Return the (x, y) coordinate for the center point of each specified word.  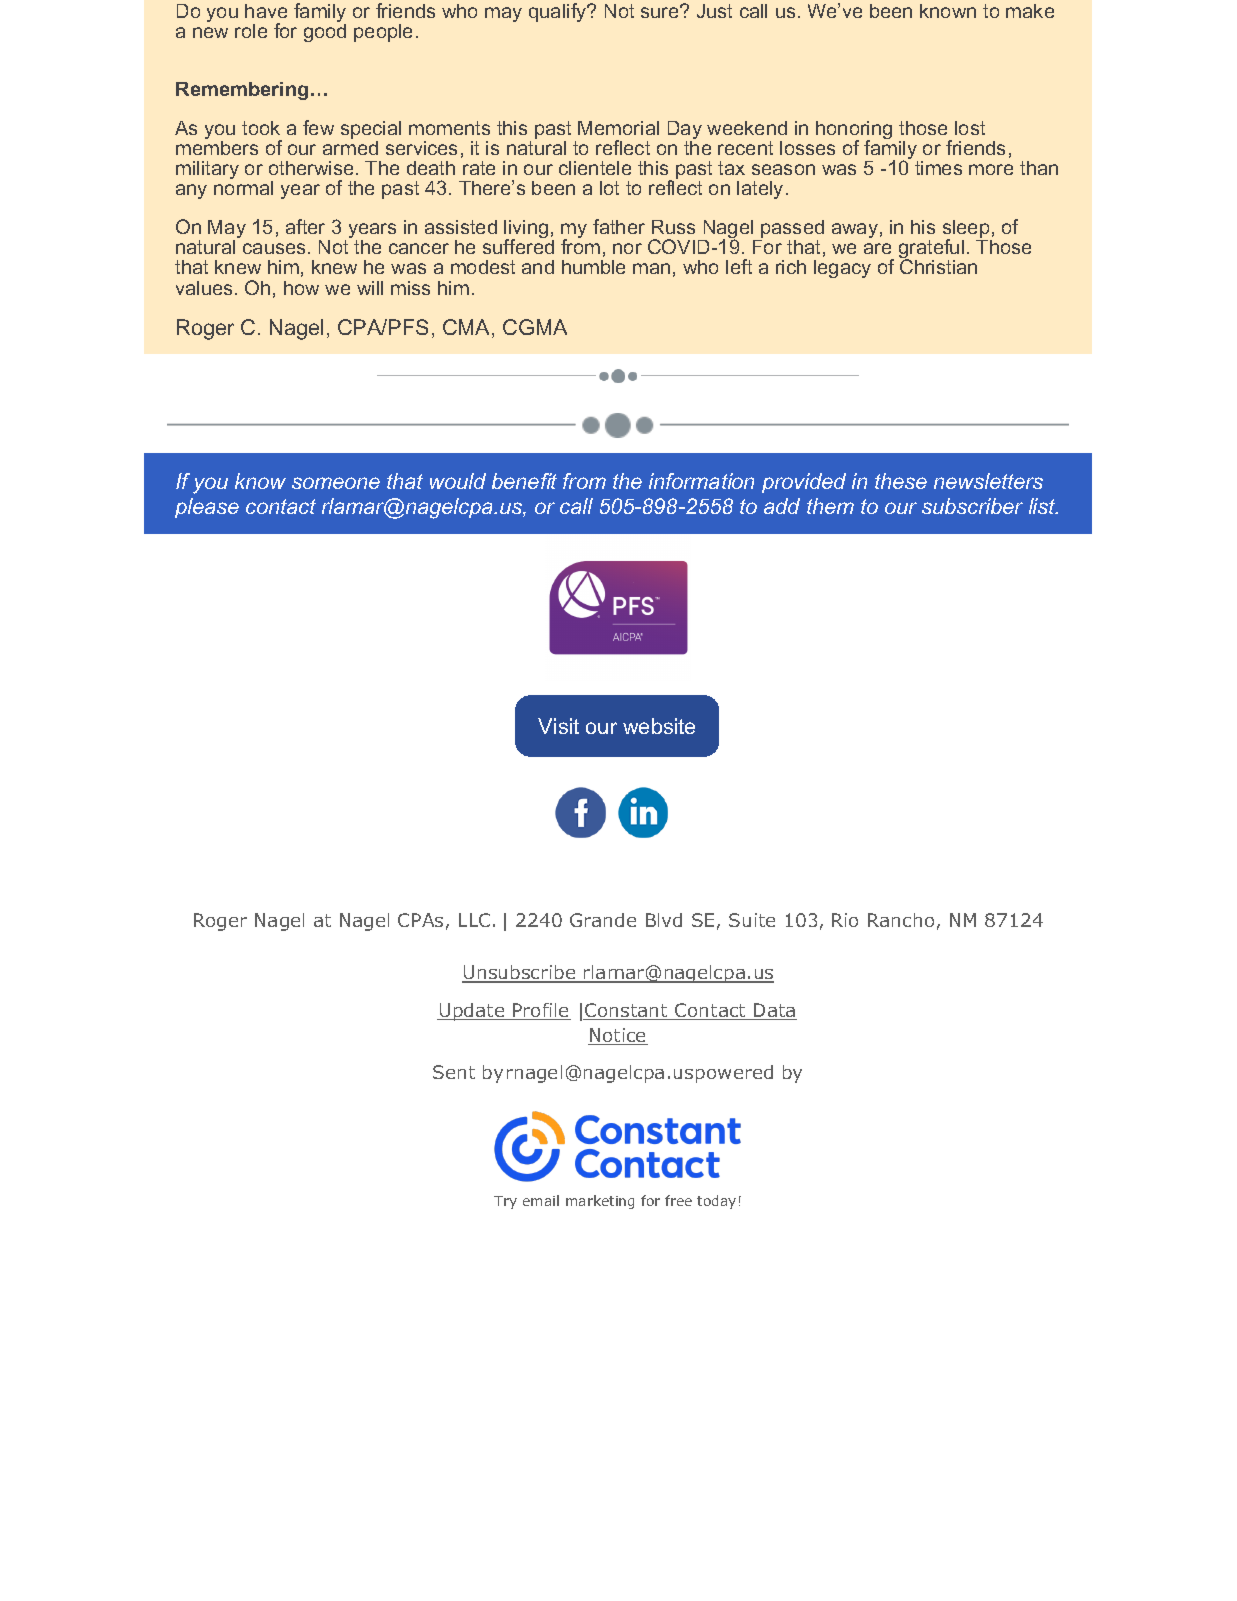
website (659, 726)
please (207, 508)
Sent (454, 1072)
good (325, 33)
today (716, 1202)
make (1030, 11)
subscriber (972, 506)
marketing (600, 1202)
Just (714, 11)
